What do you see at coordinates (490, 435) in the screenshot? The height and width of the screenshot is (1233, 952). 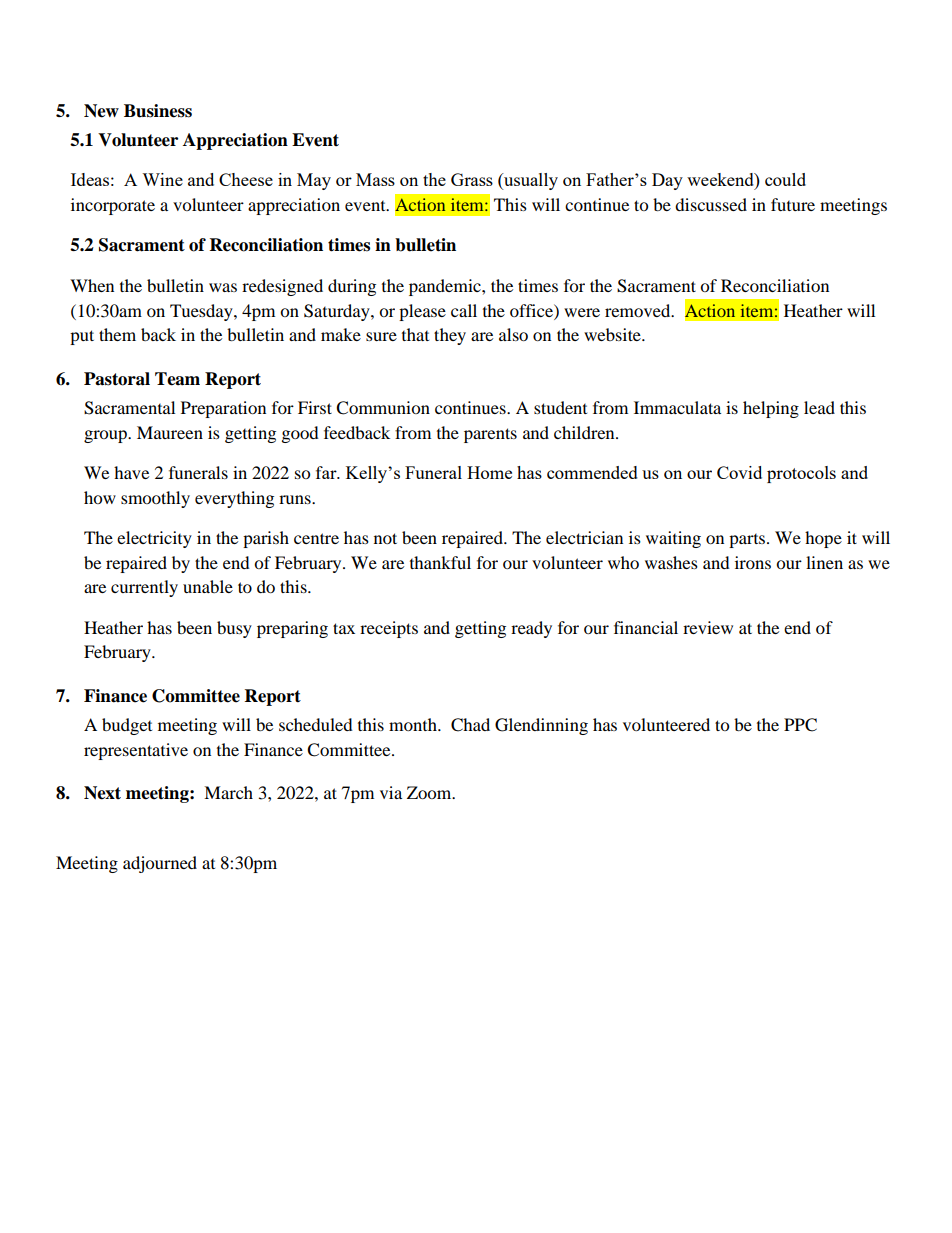 I see `parents` at bounding box center [490, 435].
